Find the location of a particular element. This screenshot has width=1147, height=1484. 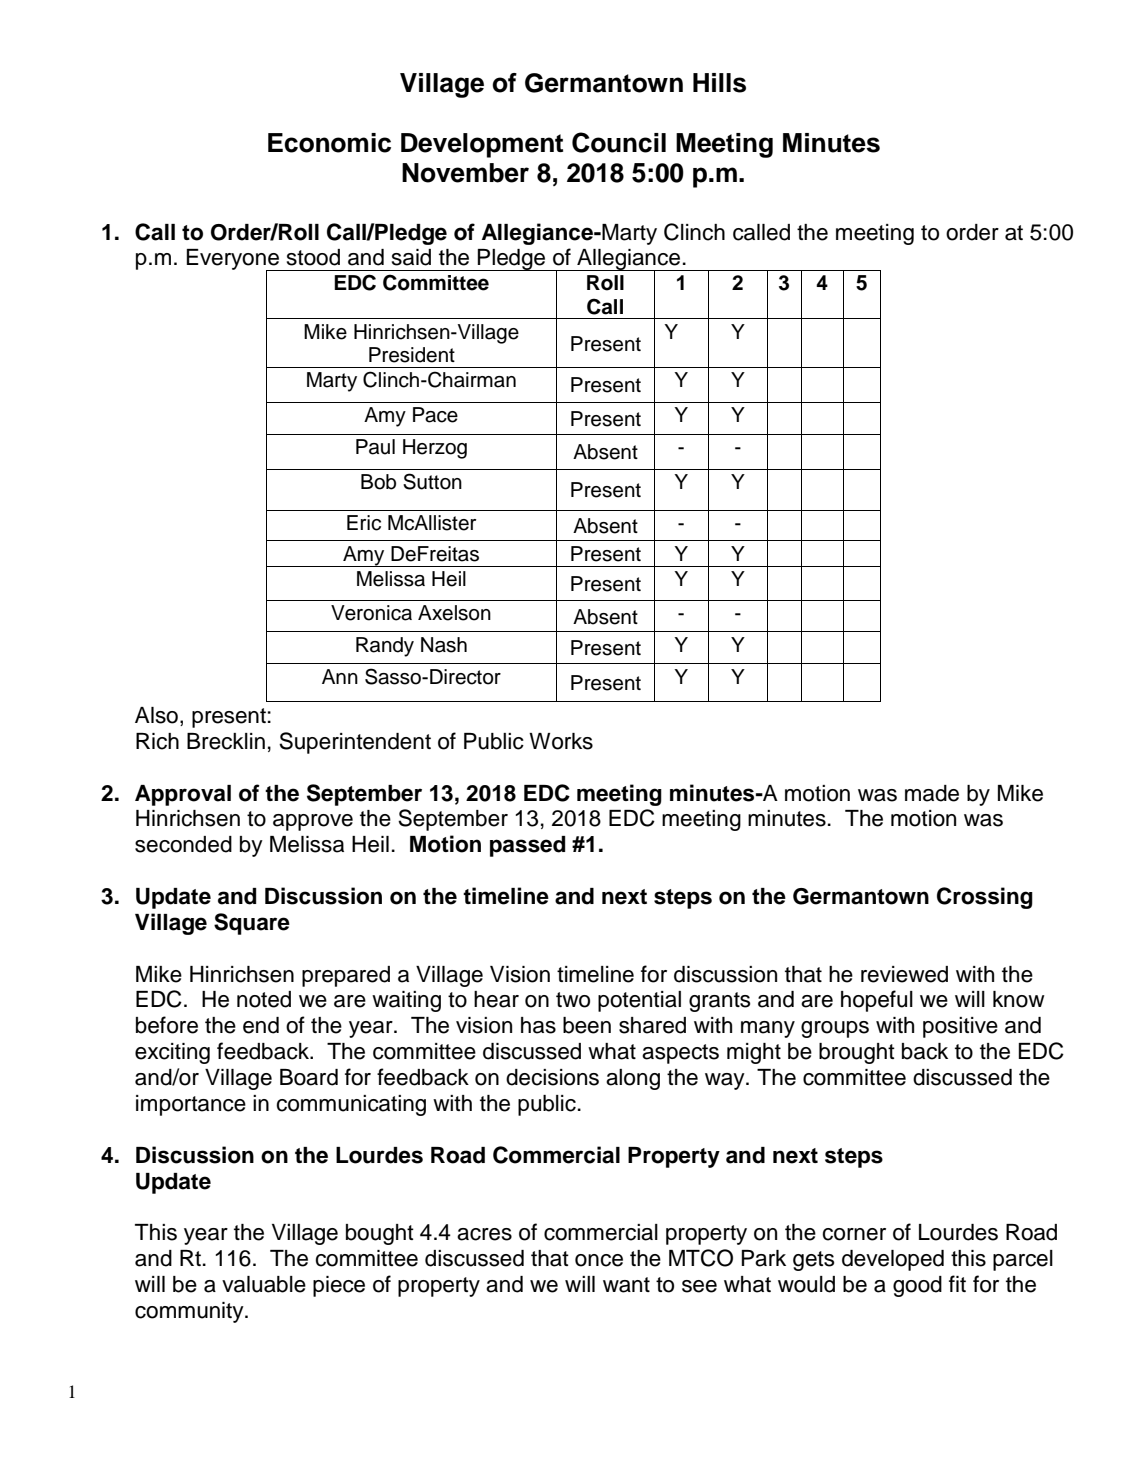

Crossing is located at coordinates (985, 898).
